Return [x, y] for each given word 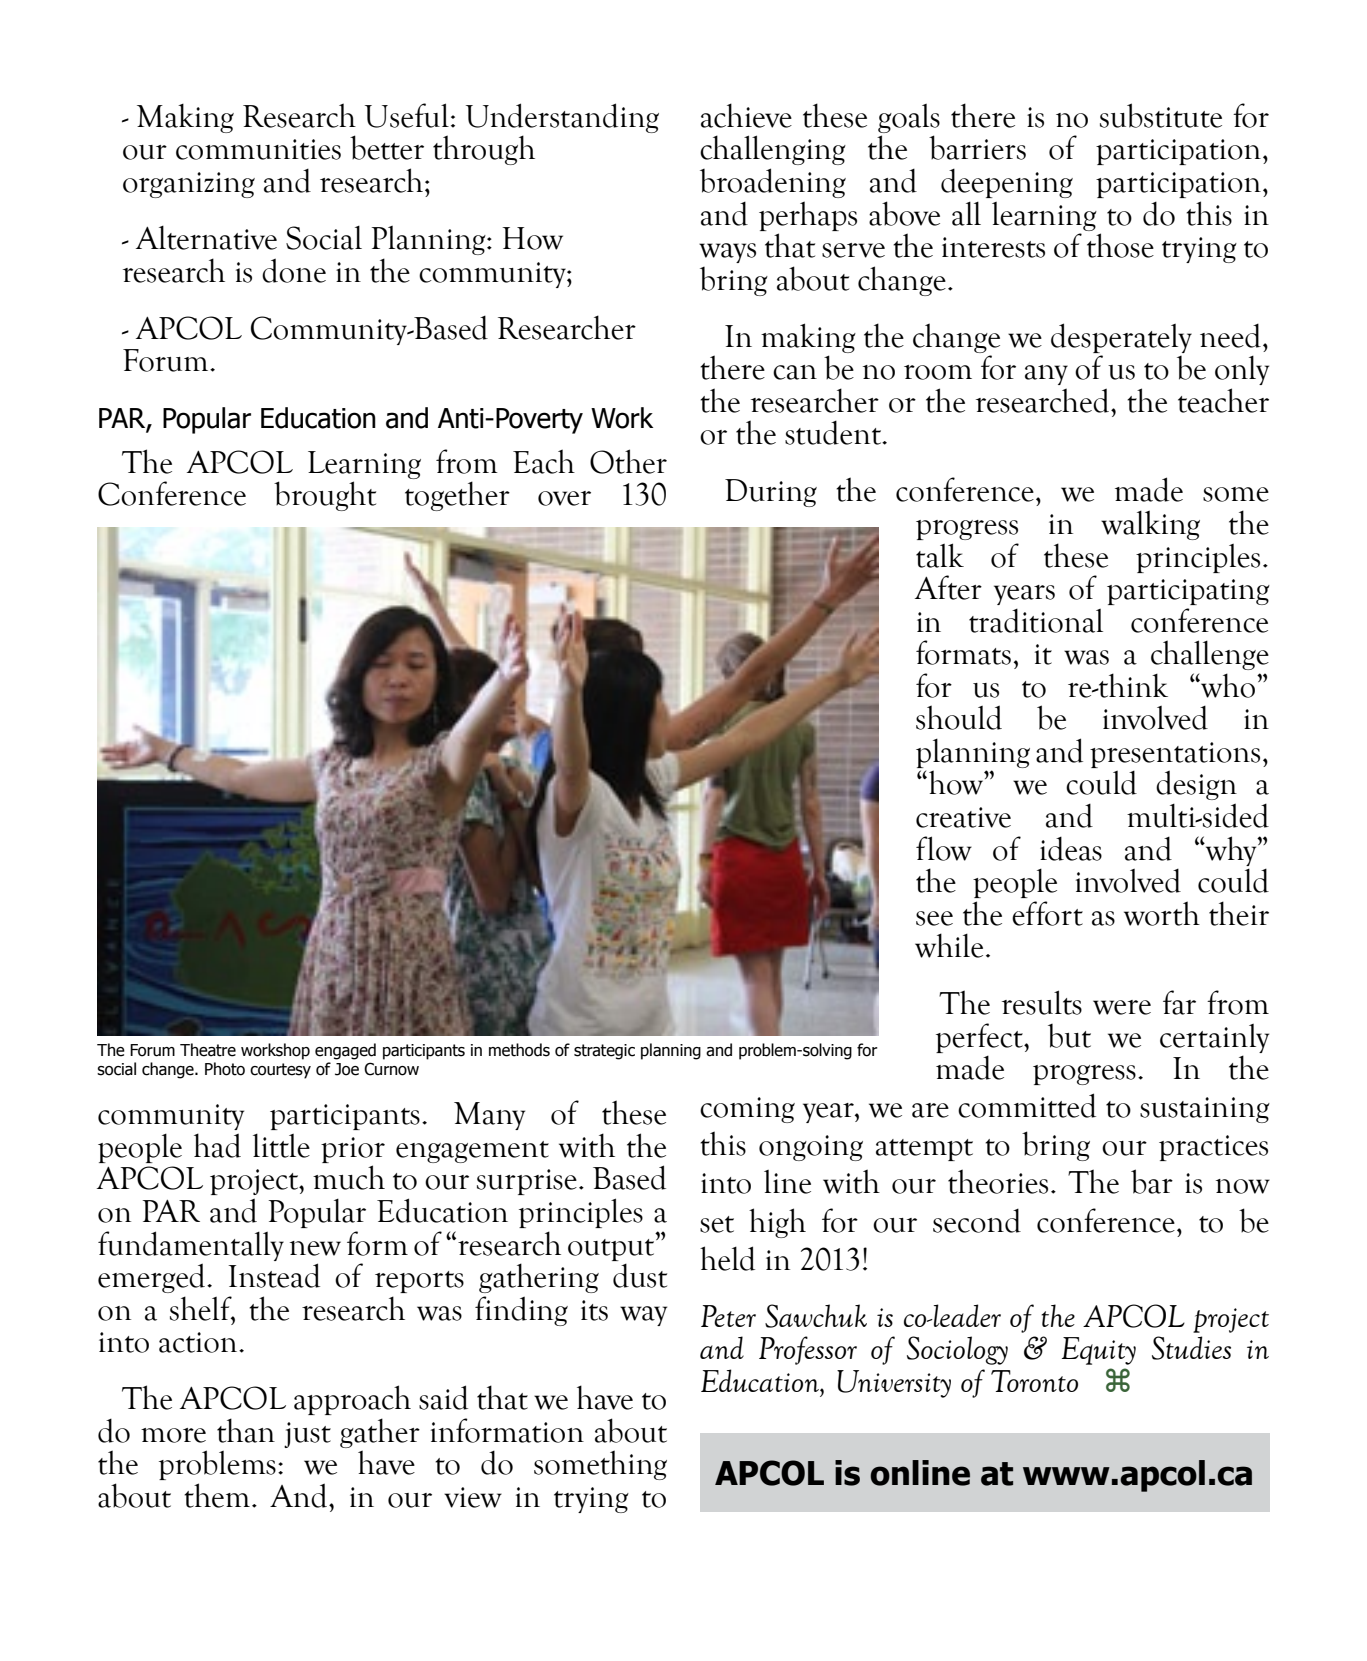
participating [1188, 592]
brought [325, 496]
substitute [1161, 115]
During [771, 493]
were [1122, 1007]
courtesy [280, 1071]
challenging [773, 150]
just [307, 1435]
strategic [604, 1052]
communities [258, 149]
